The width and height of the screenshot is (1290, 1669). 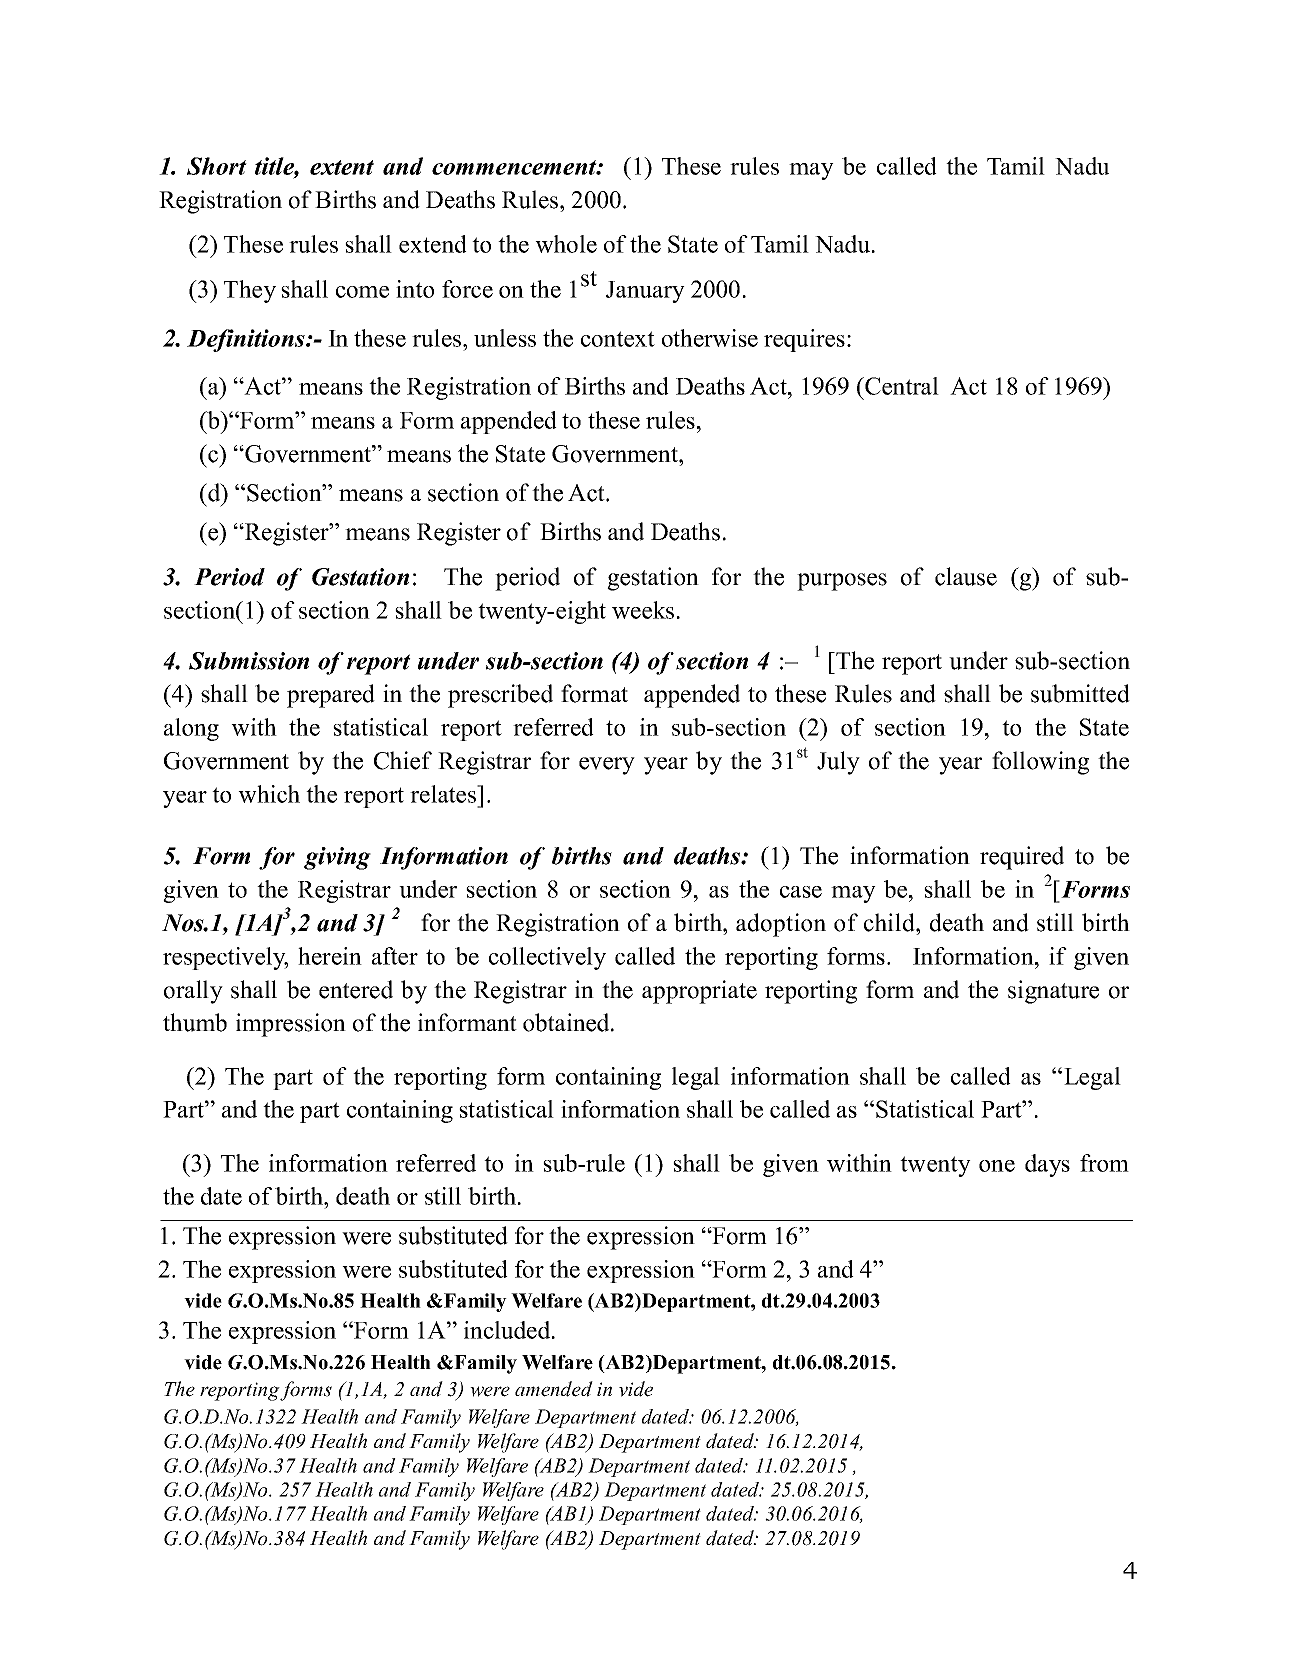 What do you see at coordinates (342, 167) in the screenshot?
I see `extent` at bounding box center [342, 167].
